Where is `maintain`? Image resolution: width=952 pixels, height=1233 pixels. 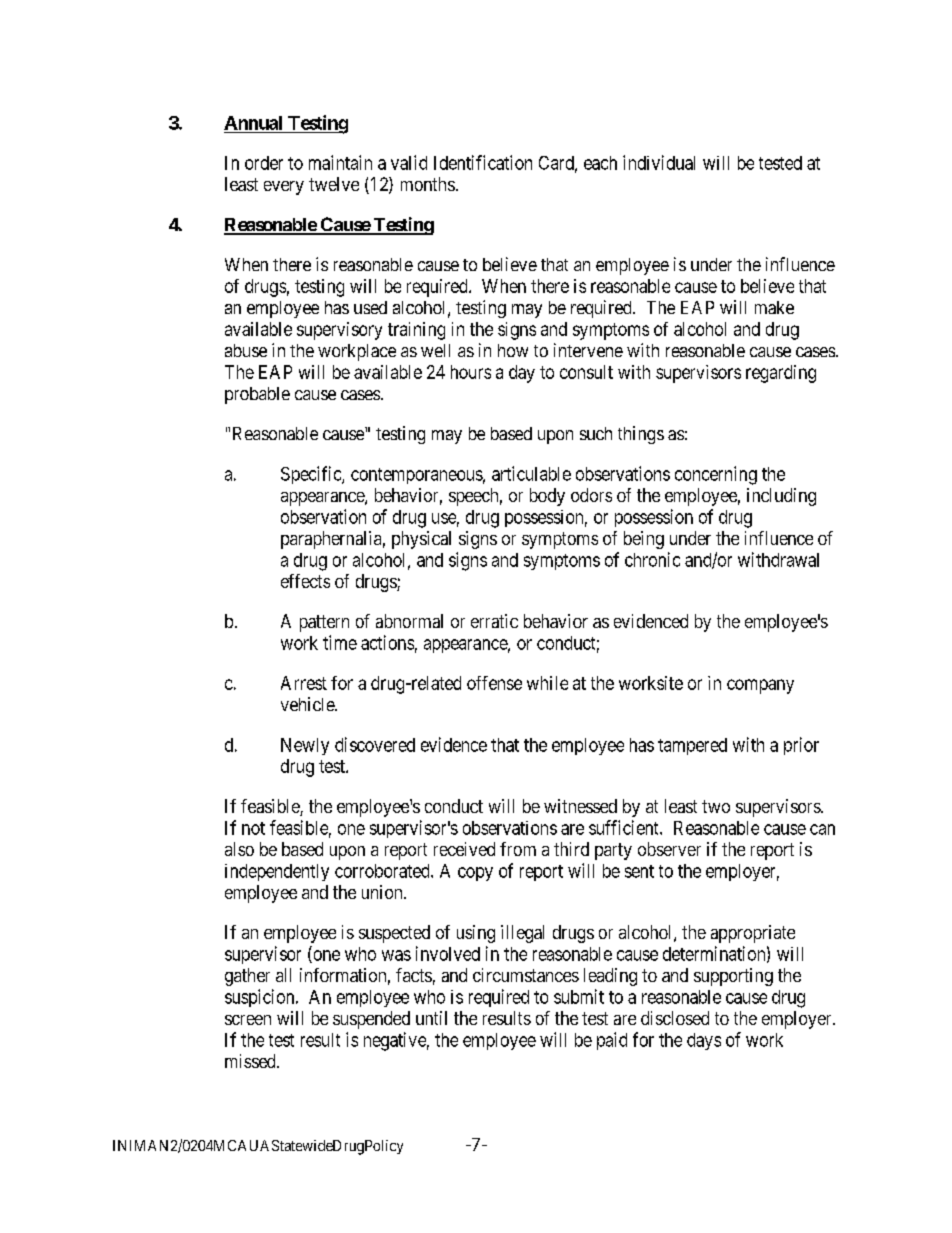 maintain is located at coordinates (340, 162).
